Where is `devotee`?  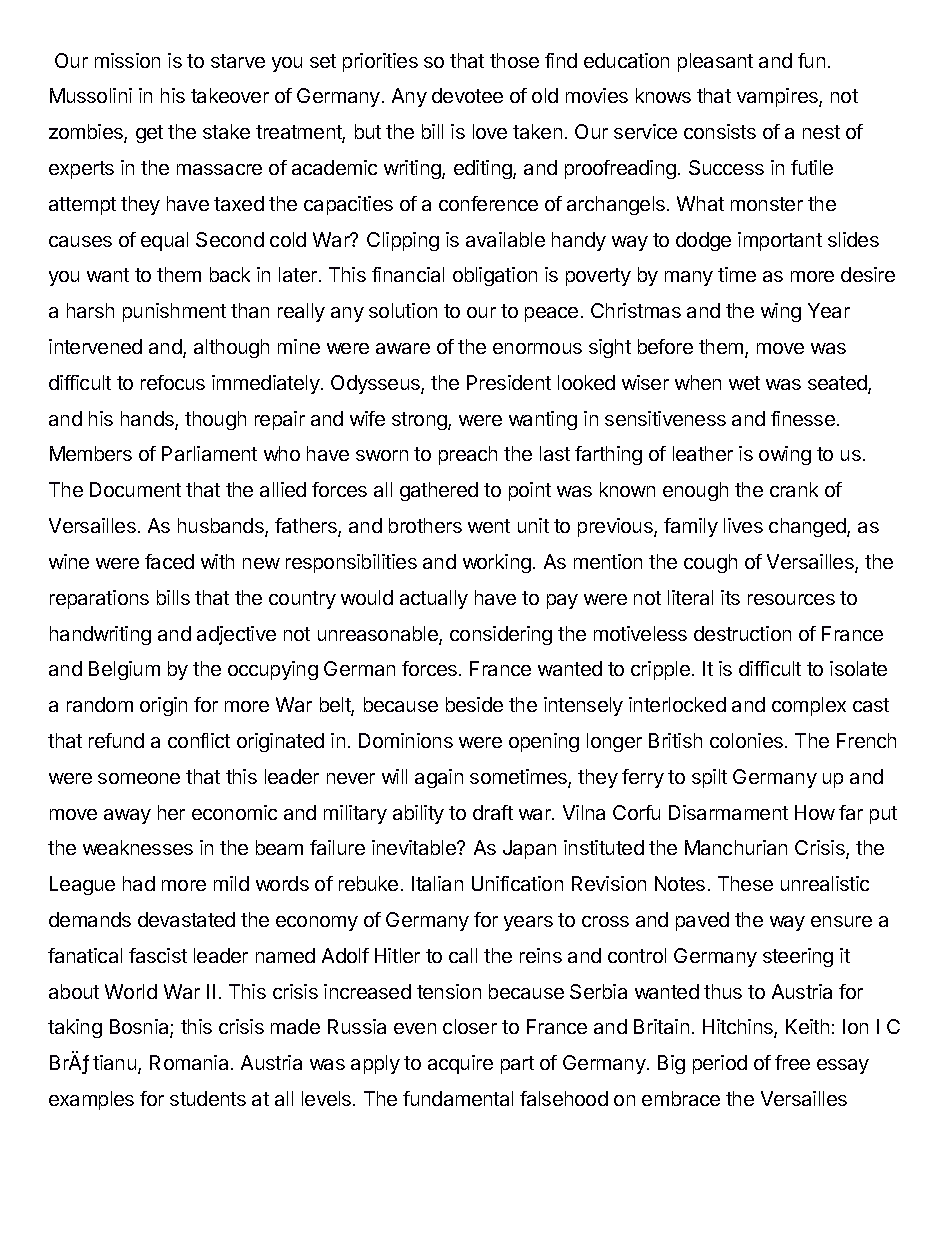
devotee is located at coordinates (467, 95).
